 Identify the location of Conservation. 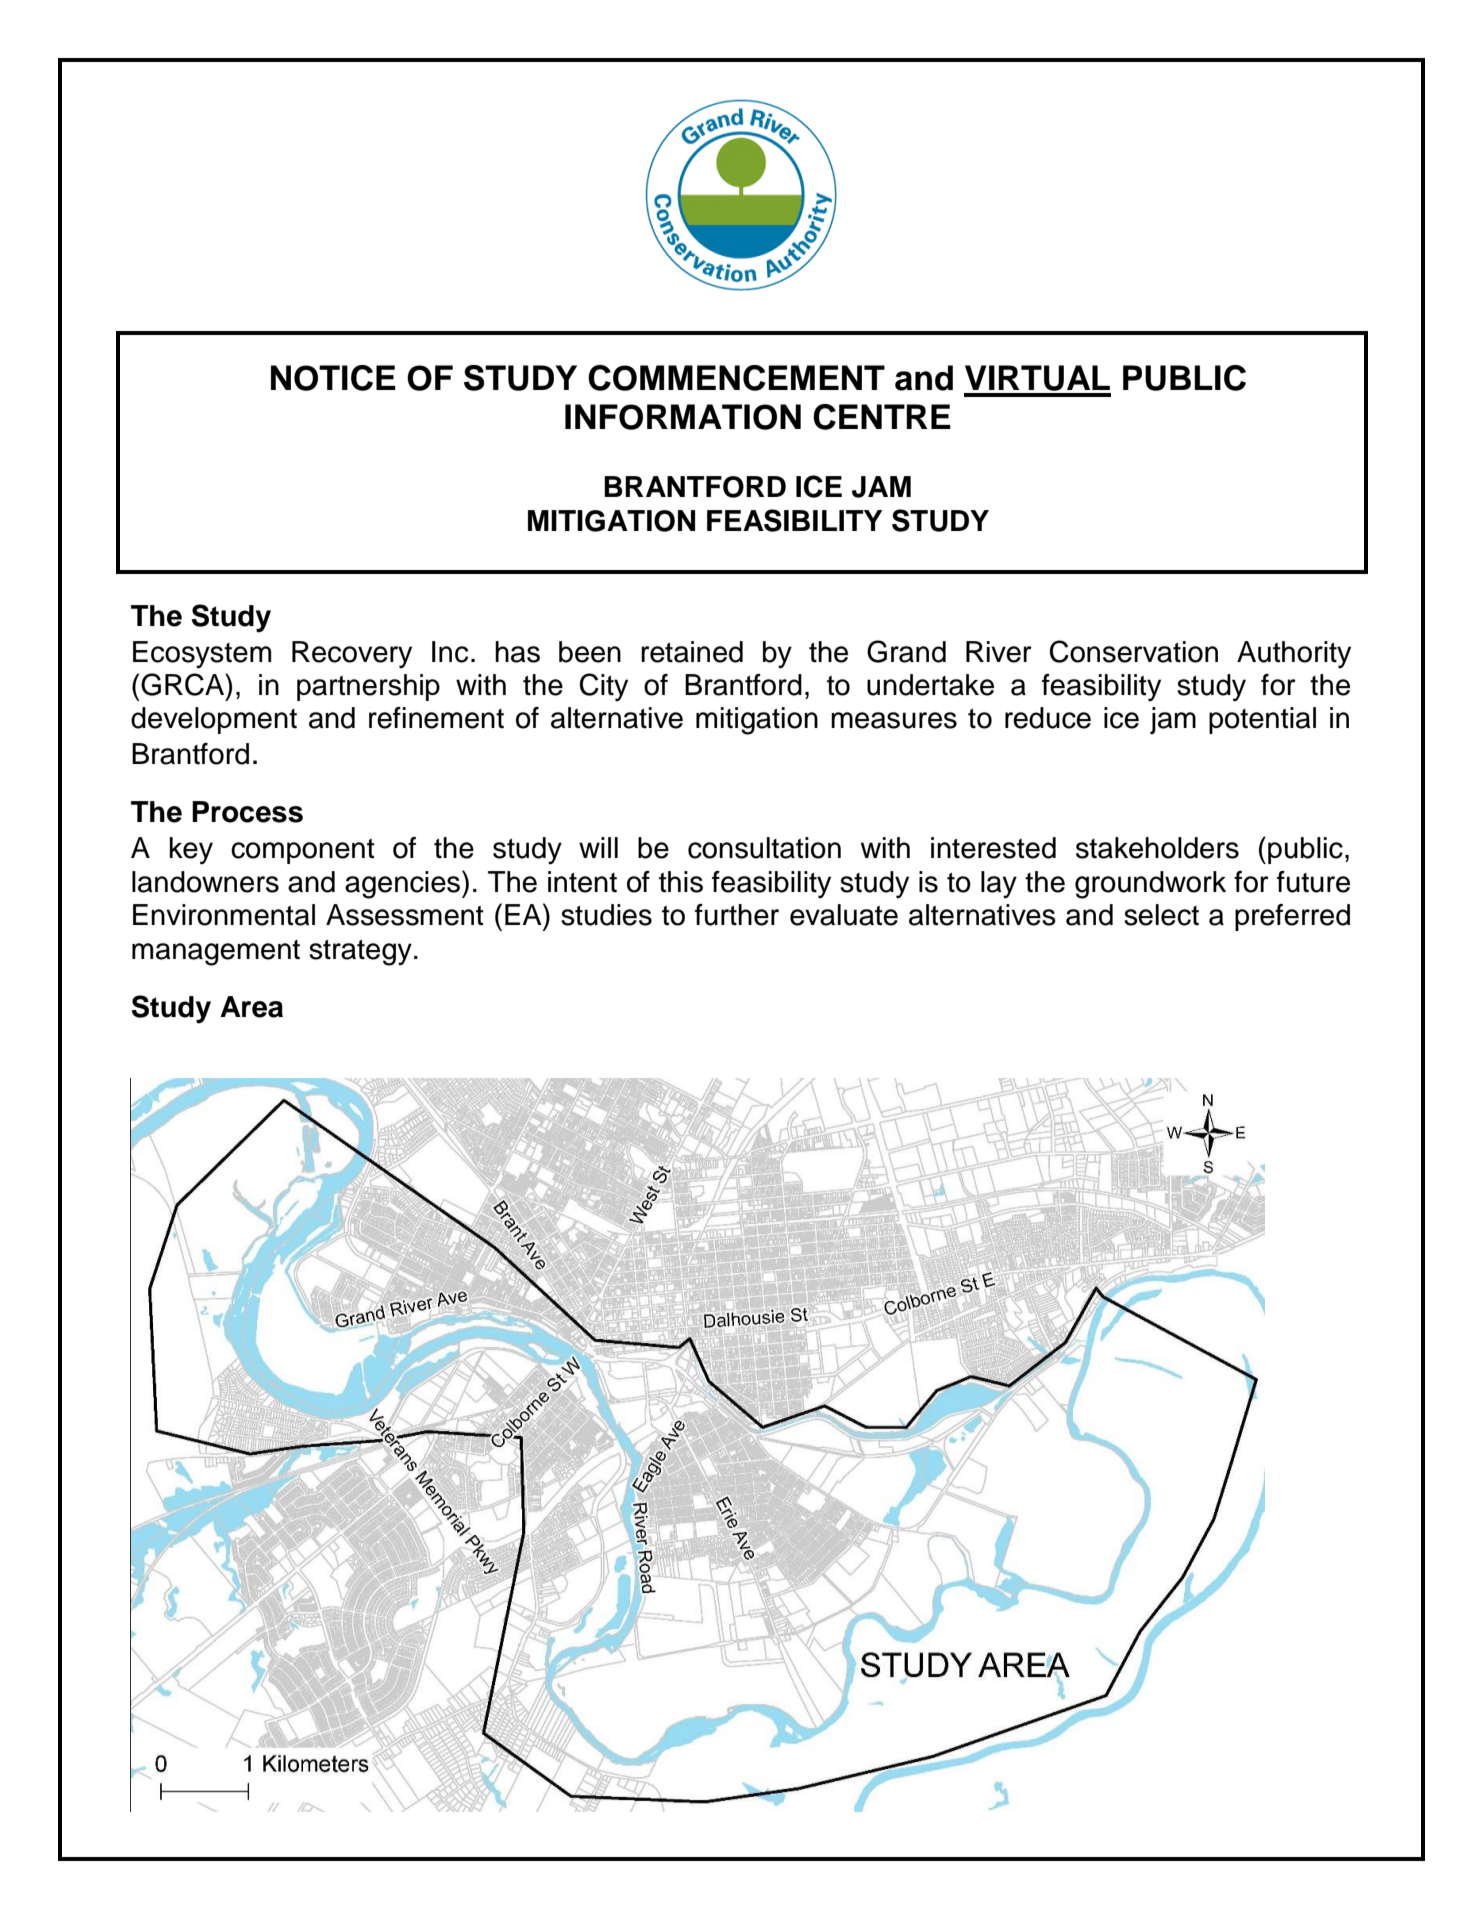
(1134, 651).
